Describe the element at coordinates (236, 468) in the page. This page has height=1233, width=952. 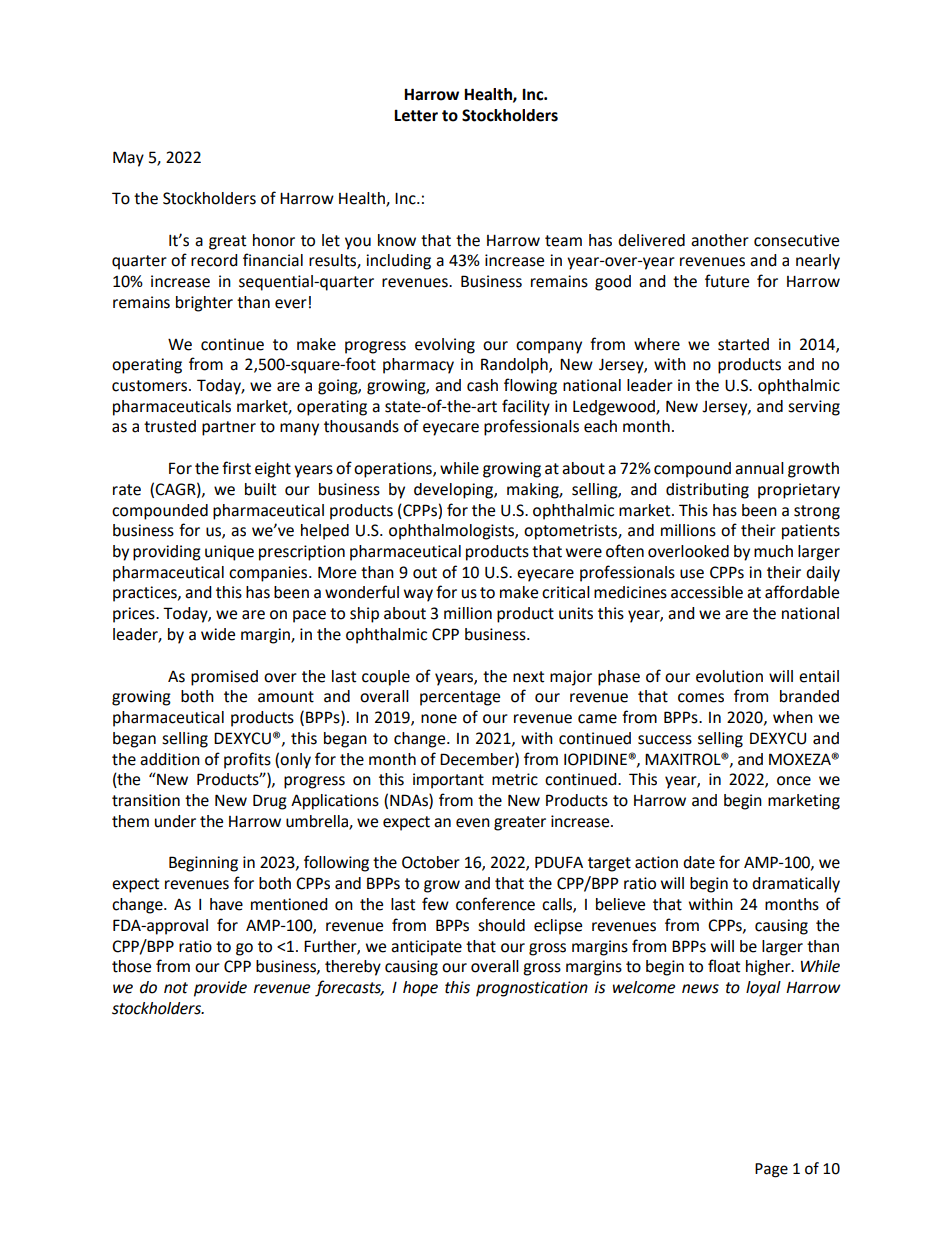
I see `first` at that location.
